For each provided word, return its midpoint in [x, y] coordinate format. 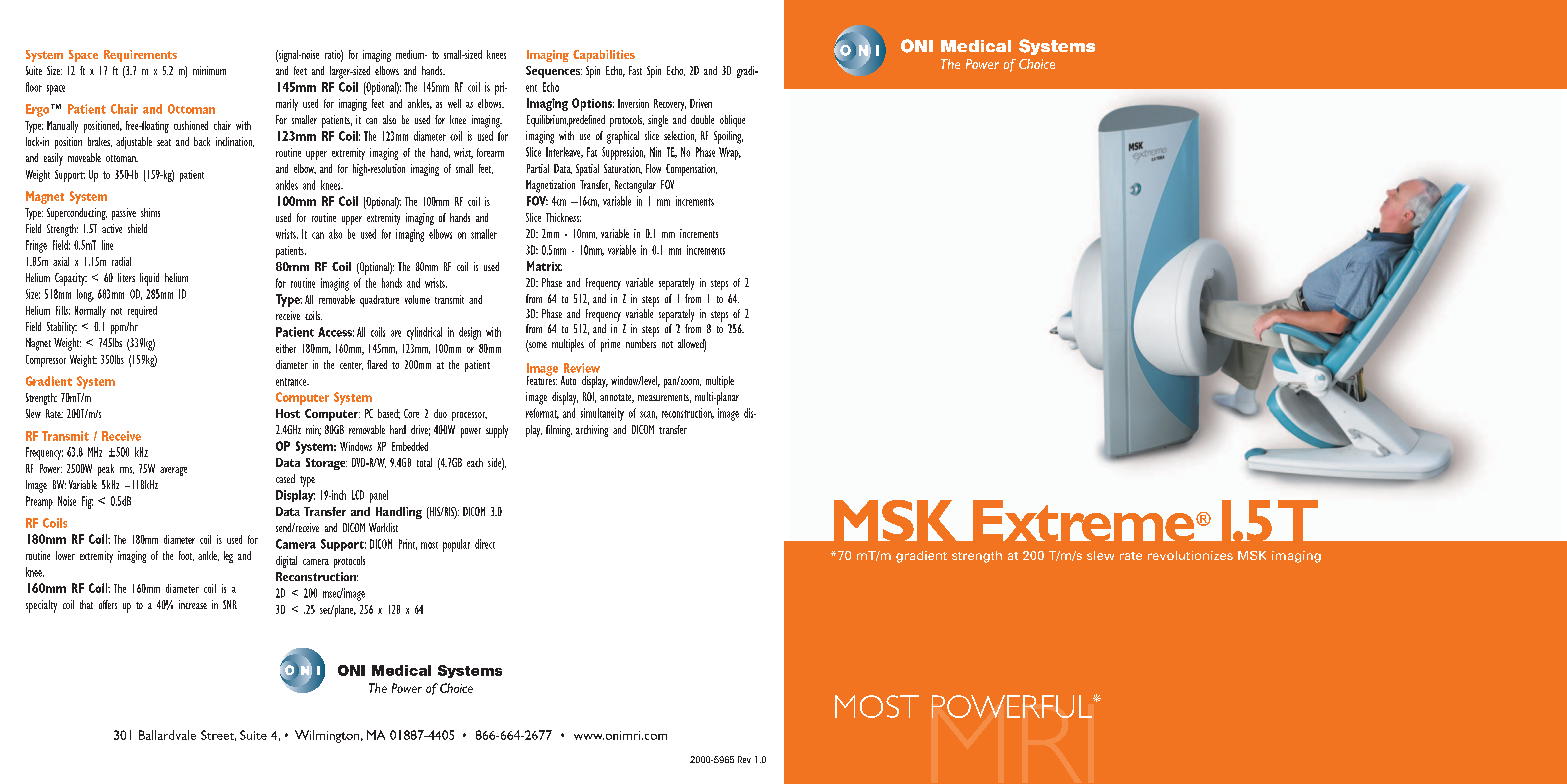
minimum [209, 70]
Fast [635, 70]
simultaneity [602, 414]
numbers [641, 343]
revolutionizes [1190, 555]
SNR [230, 604]
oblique [732, 121]
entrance [292, 382]
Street [218, 735]
